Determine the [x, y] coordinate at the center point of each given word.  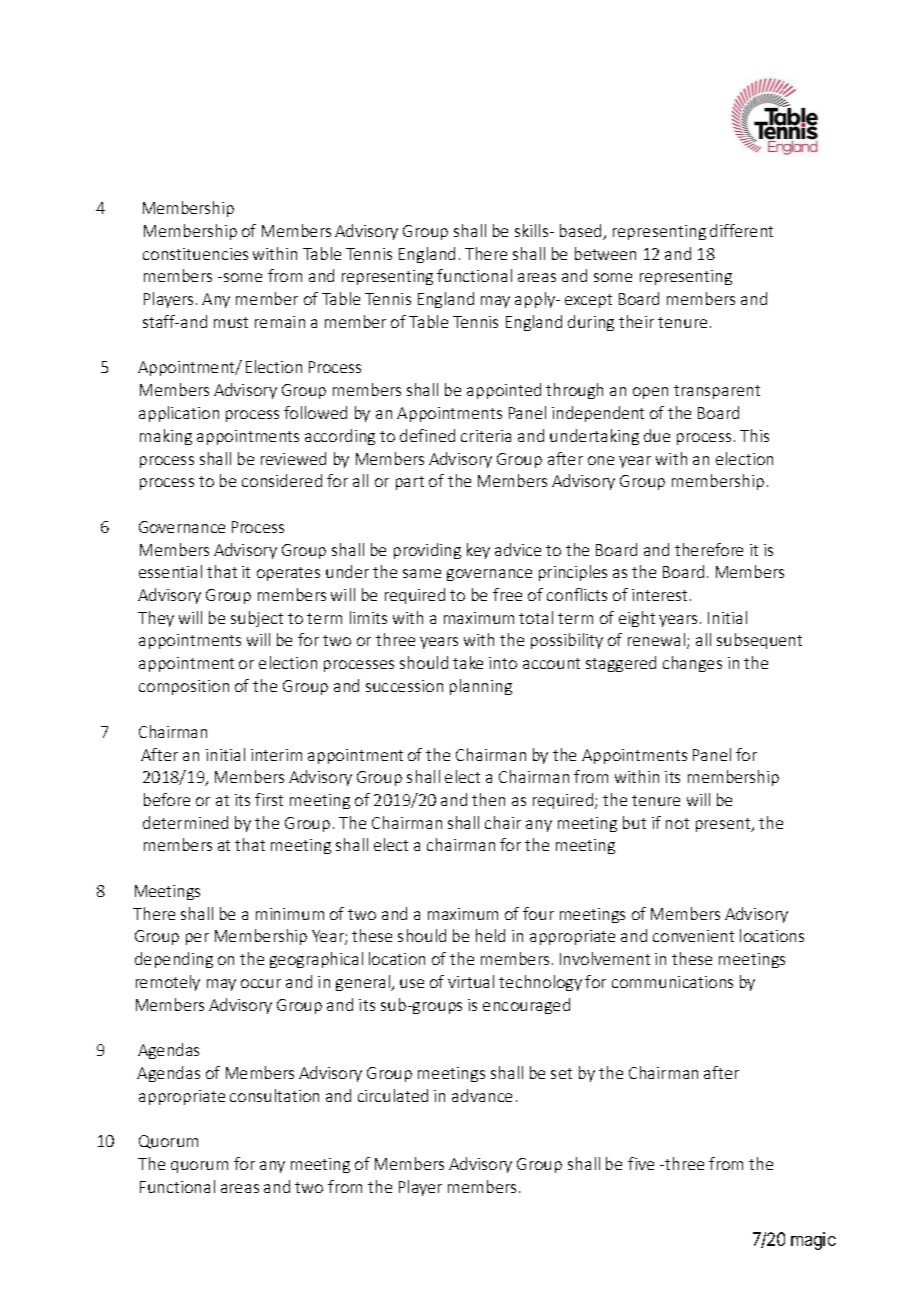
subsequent [759, 641]
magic [813, 1241]
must [231, 322]
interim [276, 755]
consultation [274, 1095]
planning [481, 687]
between [605, 253]
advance [482, 1095]
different [741, 230]
